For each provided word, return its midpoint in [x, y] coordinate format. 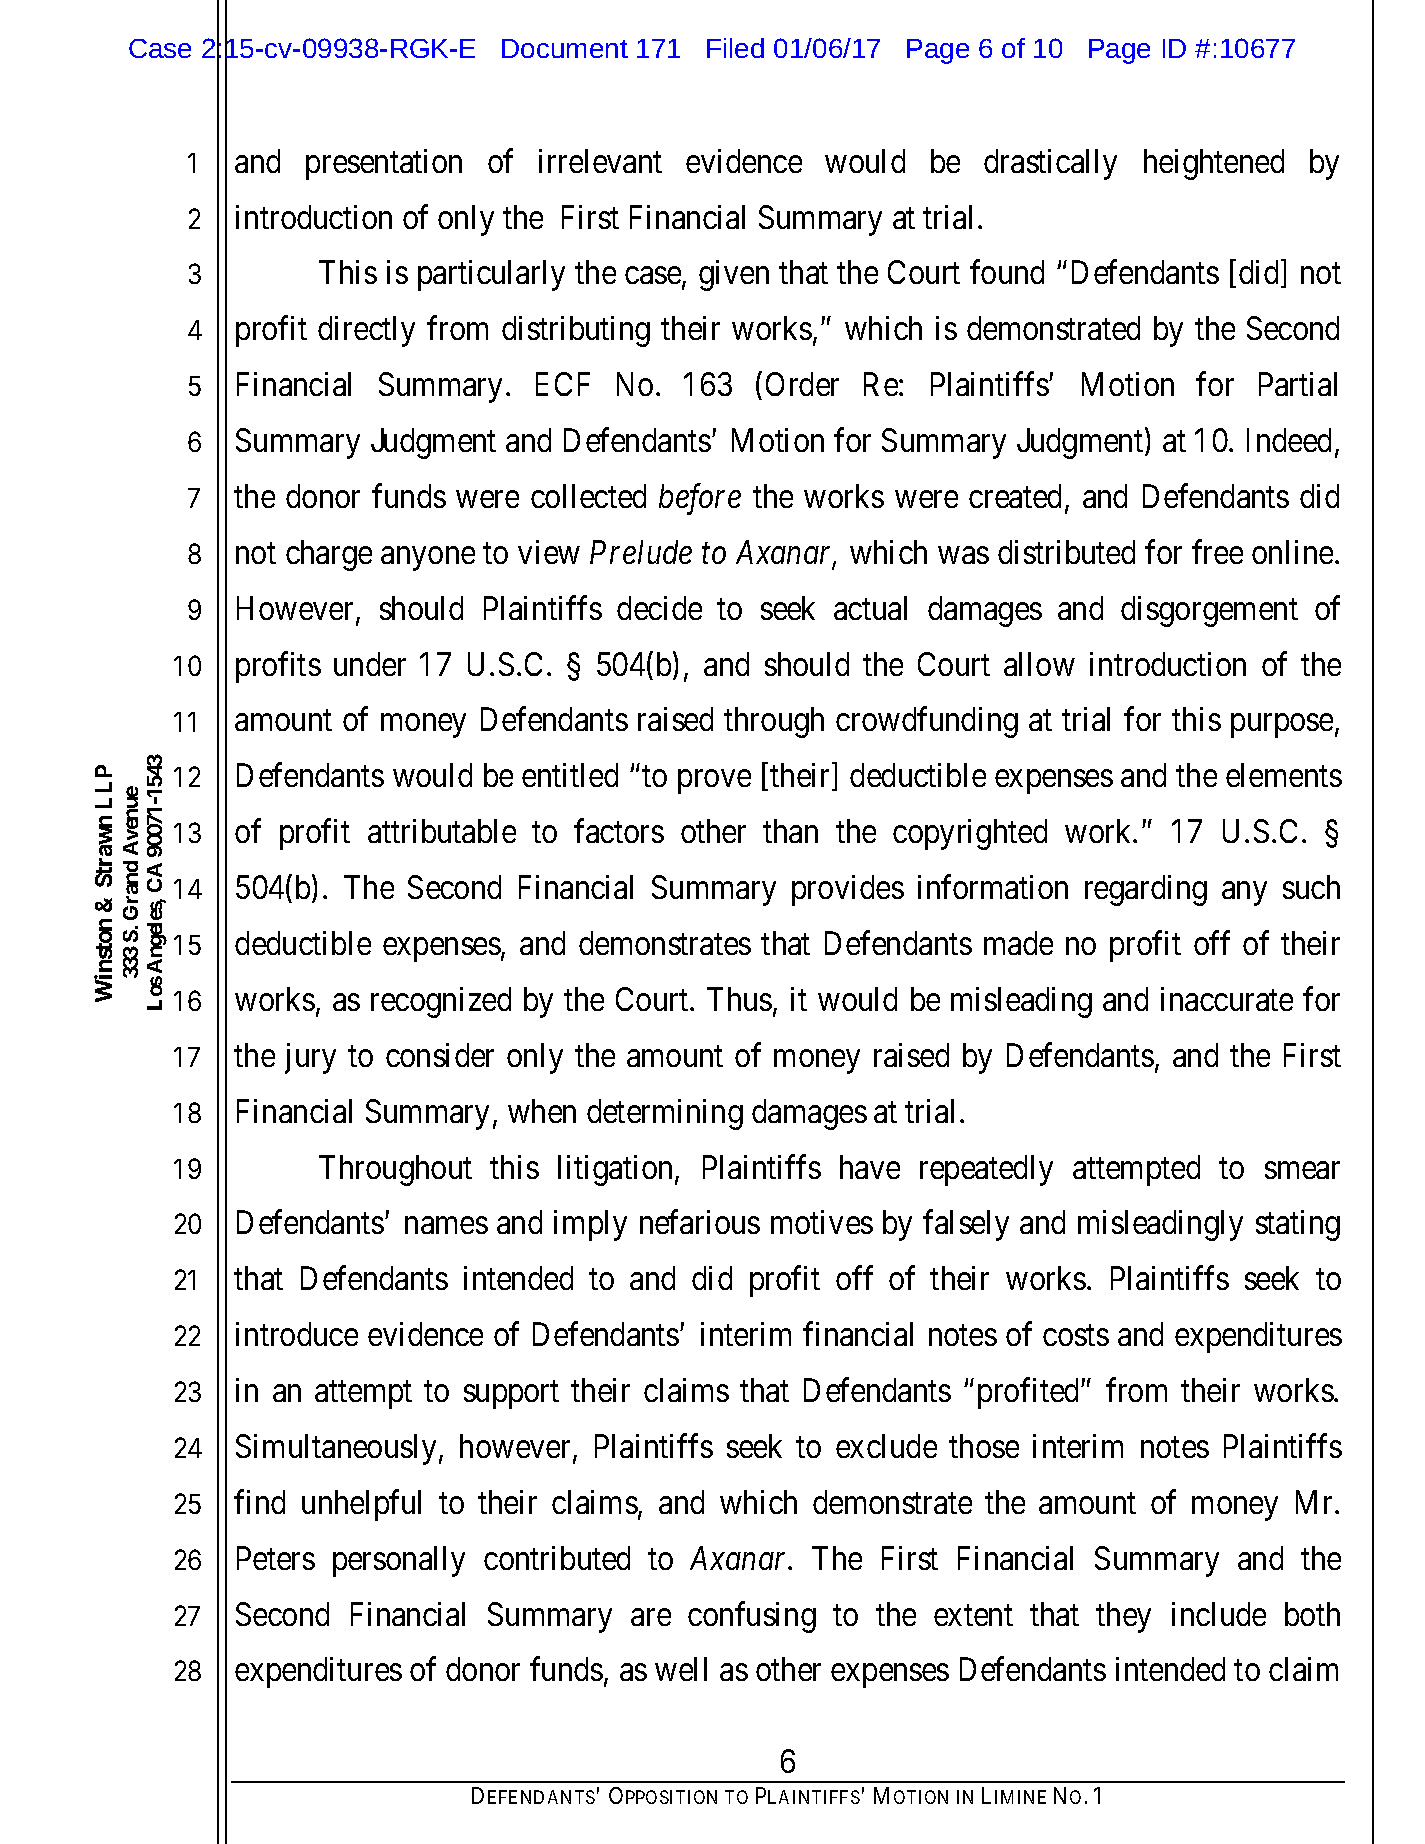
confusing [752, 1617]
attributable [442, 831]
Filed [735, 48]
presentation [384, 164]
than [790, 831]
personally [399, 1561]
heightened [1214, 164]
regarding [1146, 890]
